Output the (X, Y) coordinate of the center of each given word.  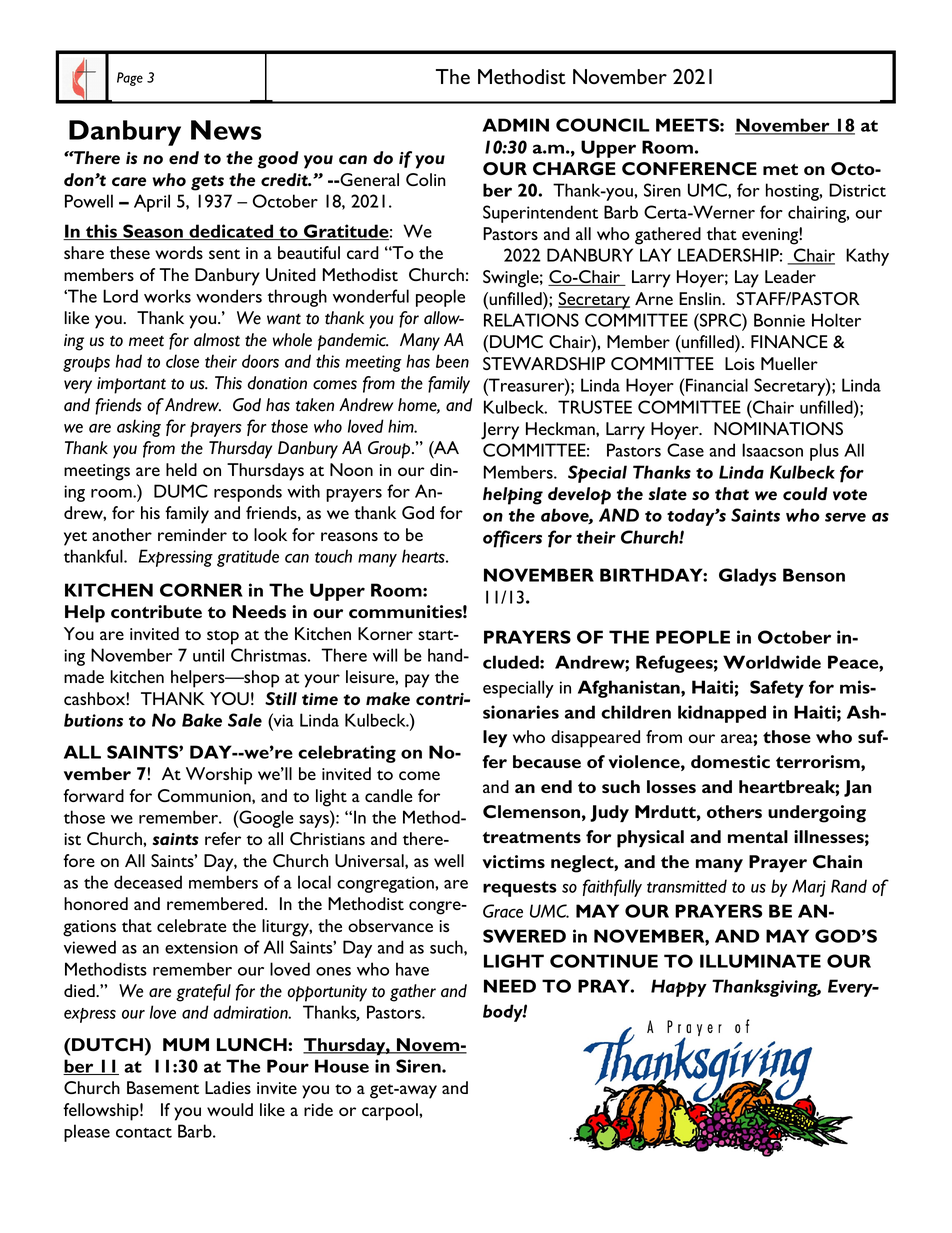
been (452, 361)
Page (130, 79)
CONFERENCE (689, 168)
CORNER (201, 590)
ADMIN (516, 125)
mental (758, 837)
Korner (385, 633)
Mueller (789, 363)
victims (513, 862)
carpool (391, 1112)
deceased (148, 882)
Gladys (747, 577)
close (182, 361)
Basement (163, 1087)
